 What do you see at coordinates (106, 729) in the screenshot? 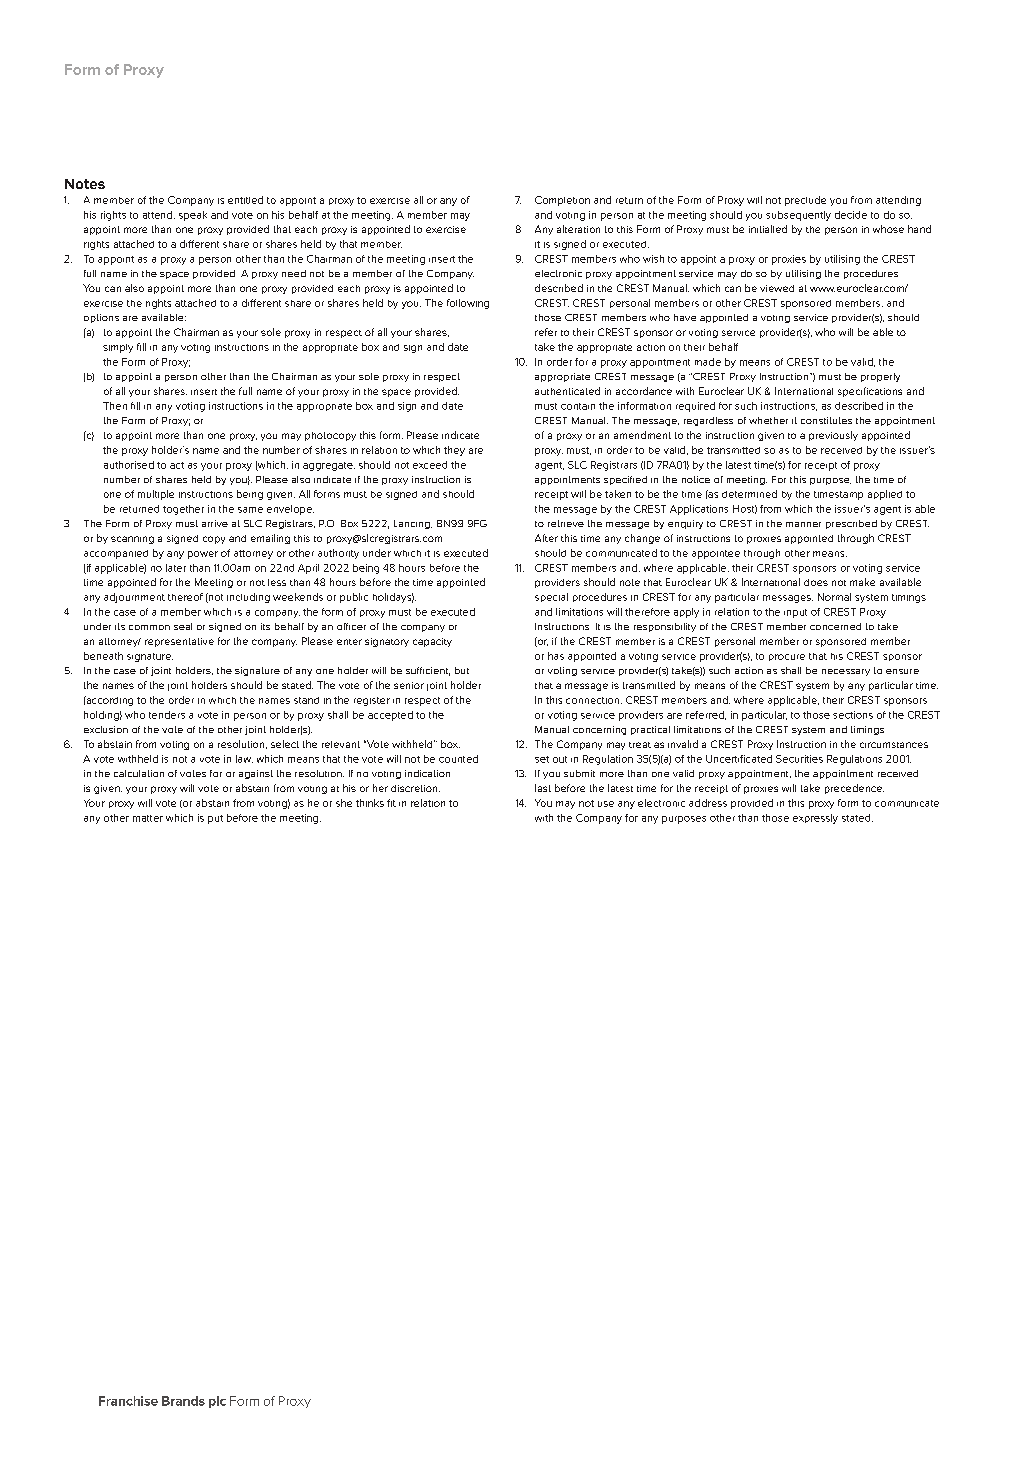
I see `exclusion` at bounding box center [106, 729].
